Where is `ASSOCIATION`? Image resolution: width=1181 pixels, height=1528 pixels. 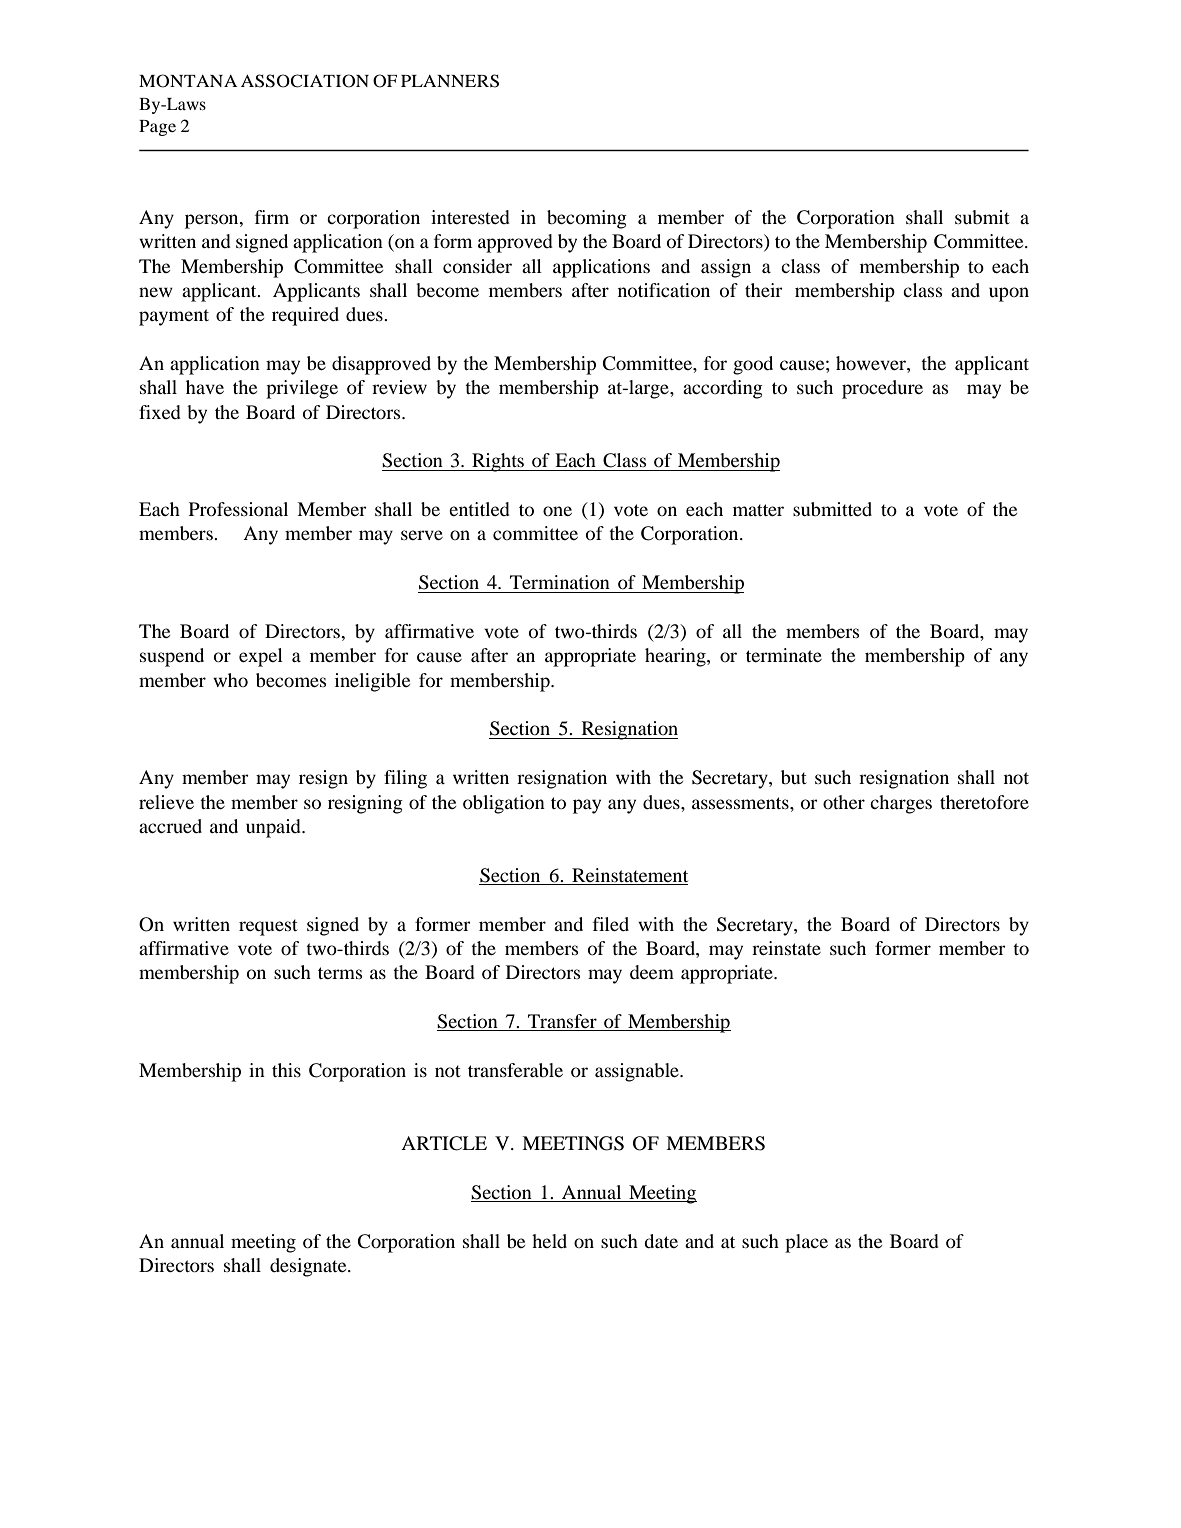
ASSOCIATION is located at coordinates (305, 81).
